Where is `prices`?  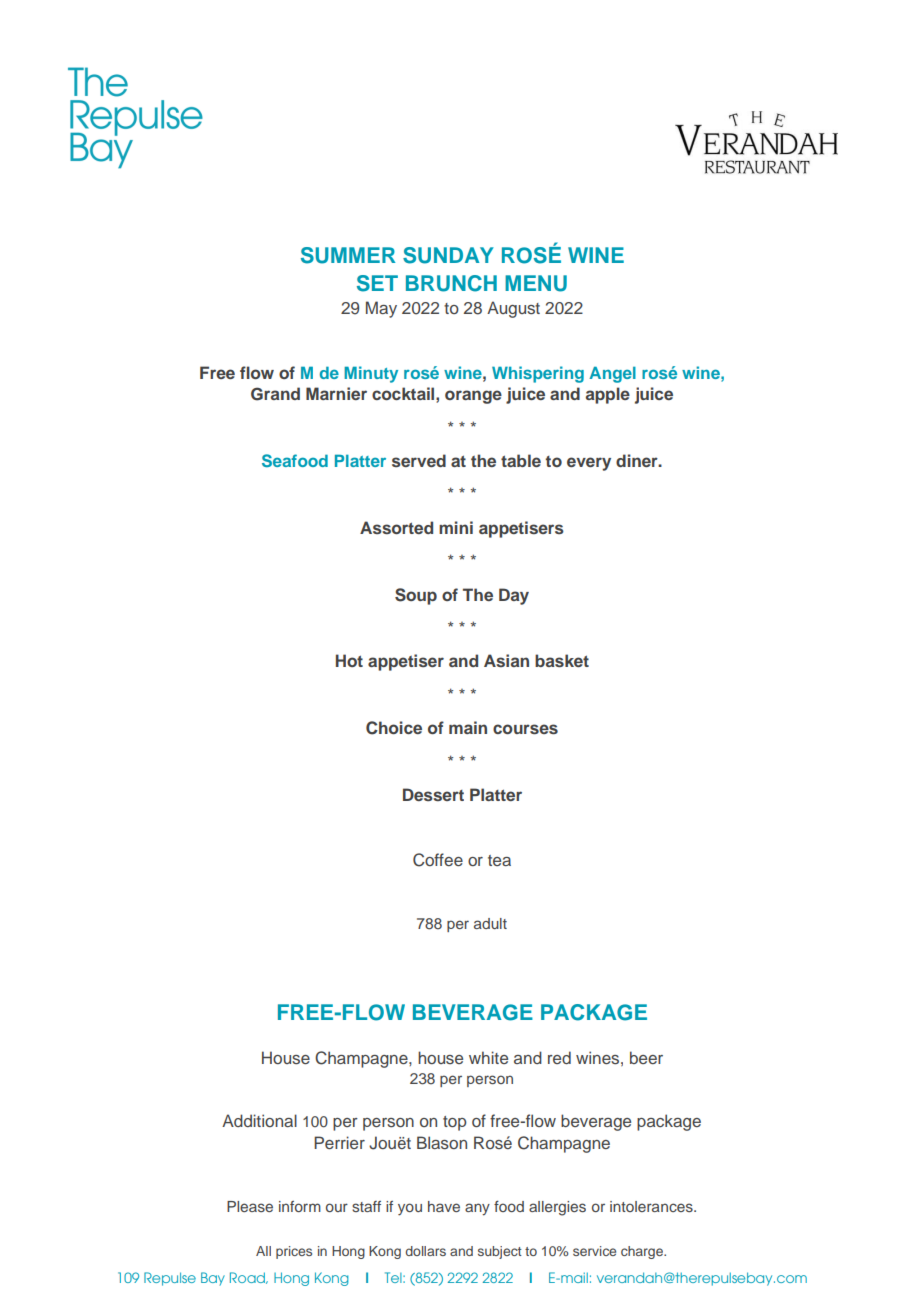 prices is located at coordinates (294, 1252).
